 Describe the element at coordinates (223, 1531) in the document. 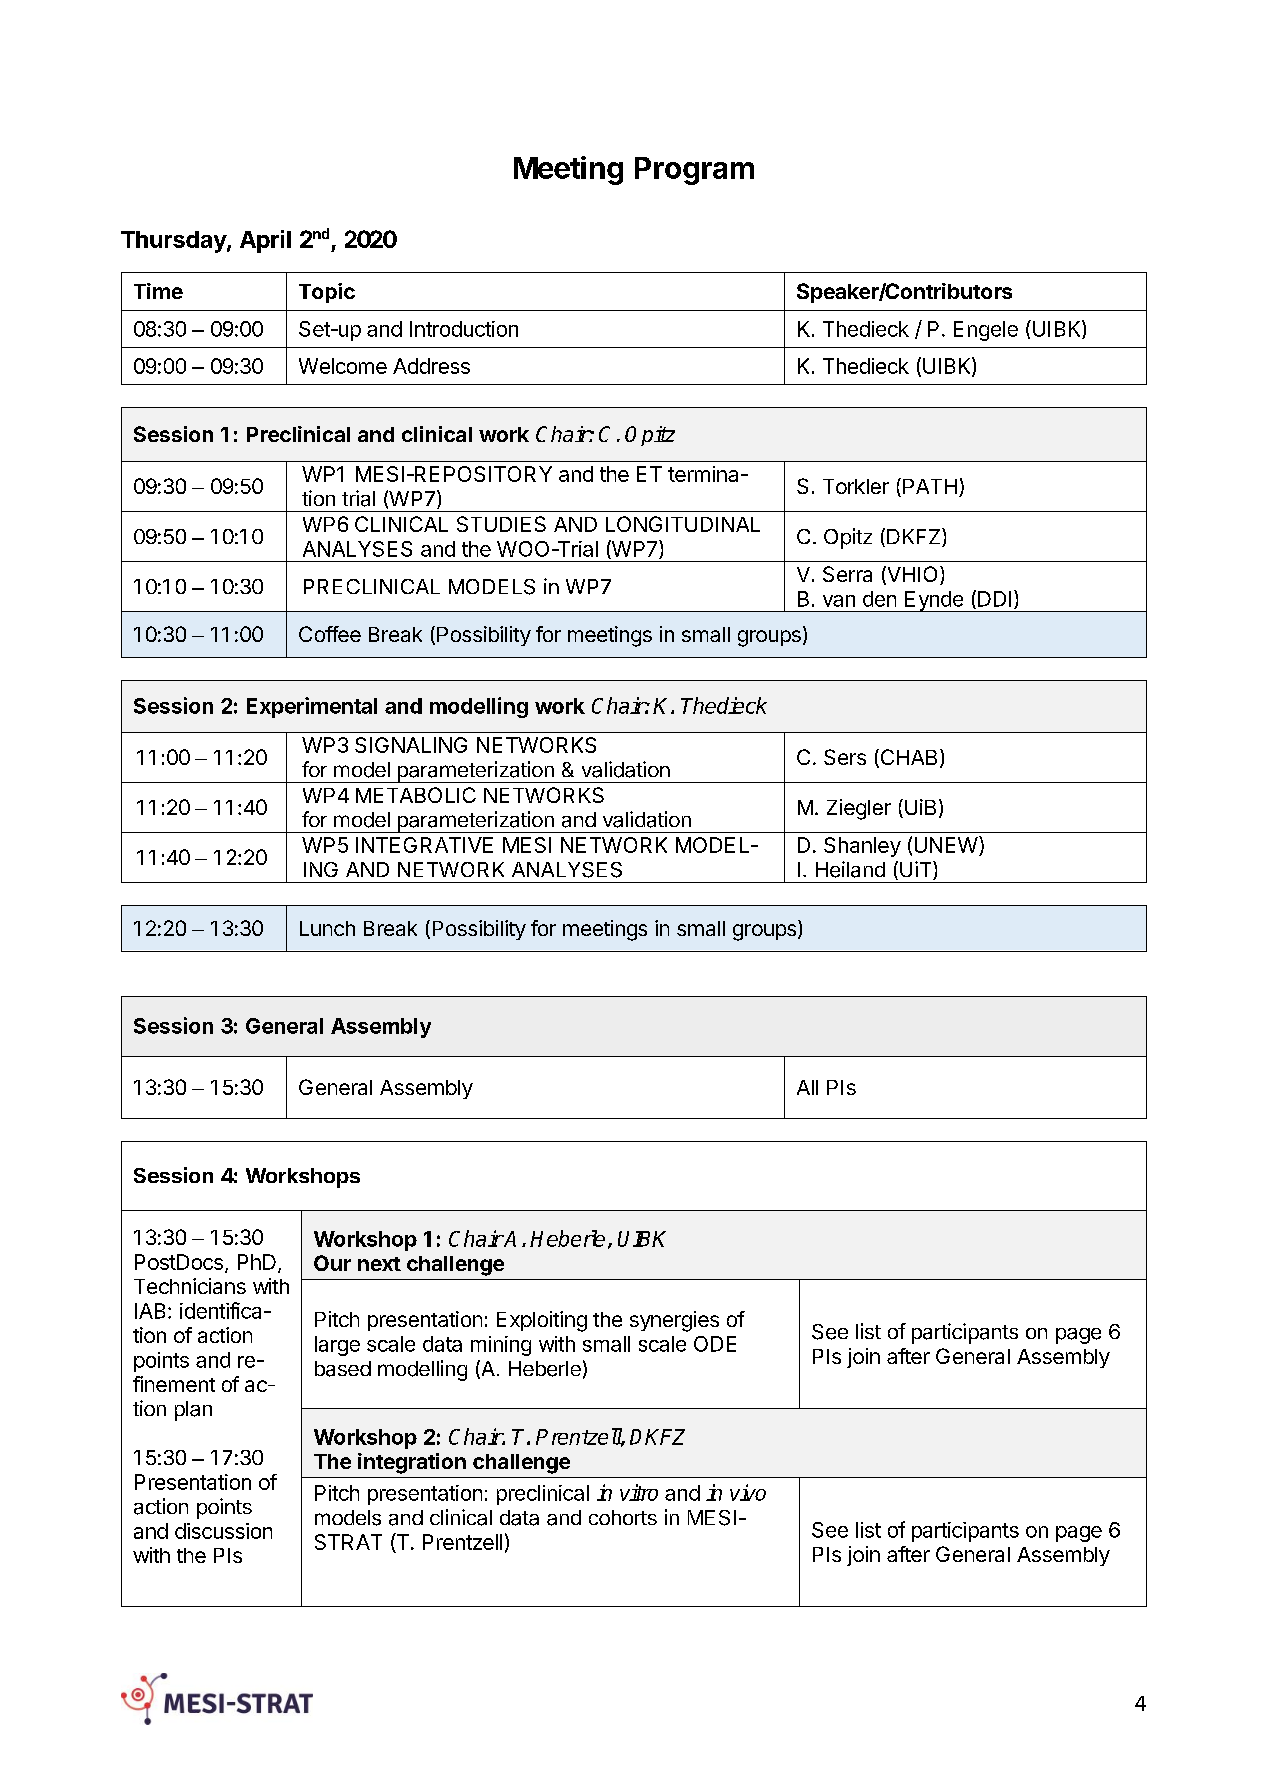

I see `discussion` at that location.
